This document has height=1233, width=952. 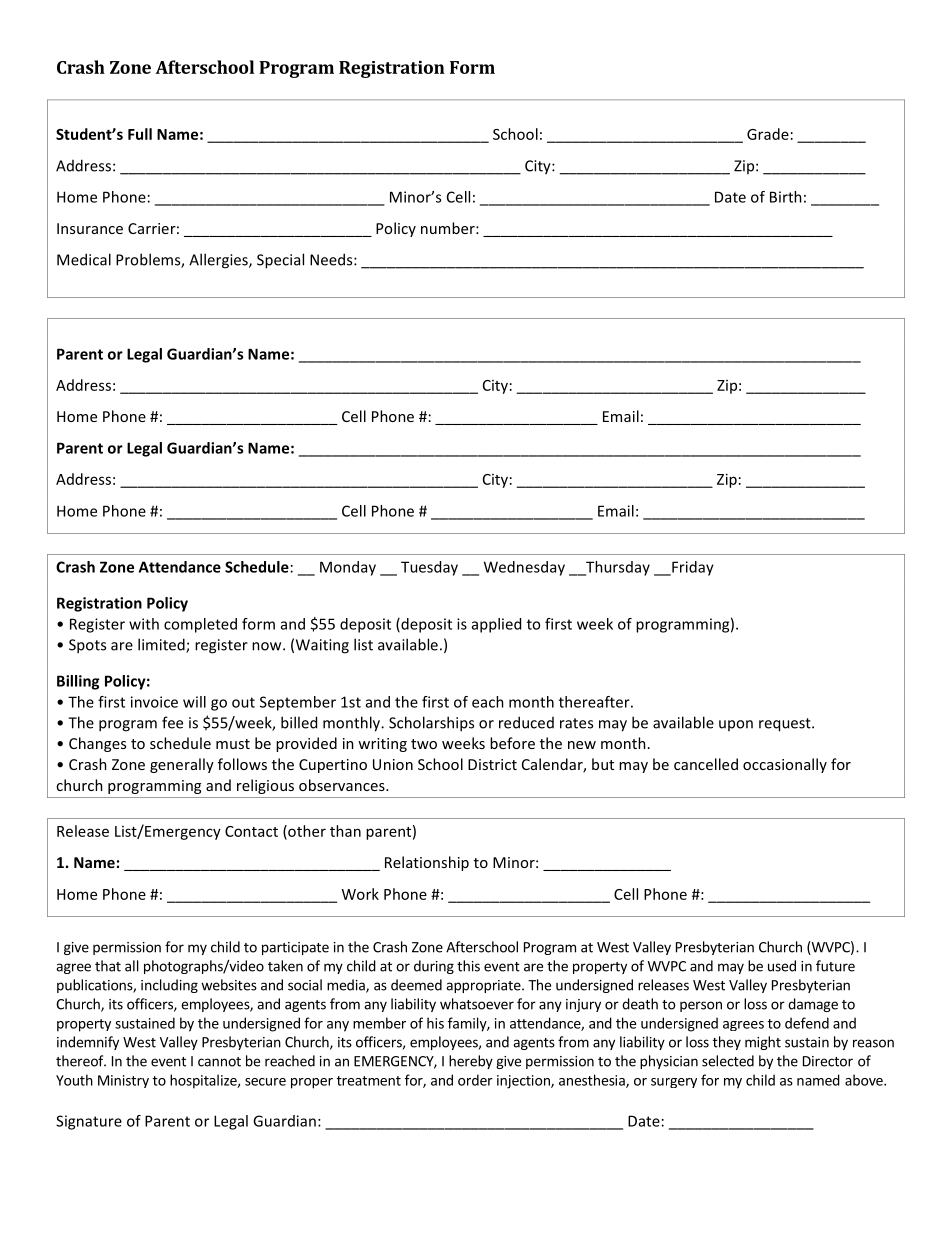 I want to click on with, so click(x=144, y=624).
